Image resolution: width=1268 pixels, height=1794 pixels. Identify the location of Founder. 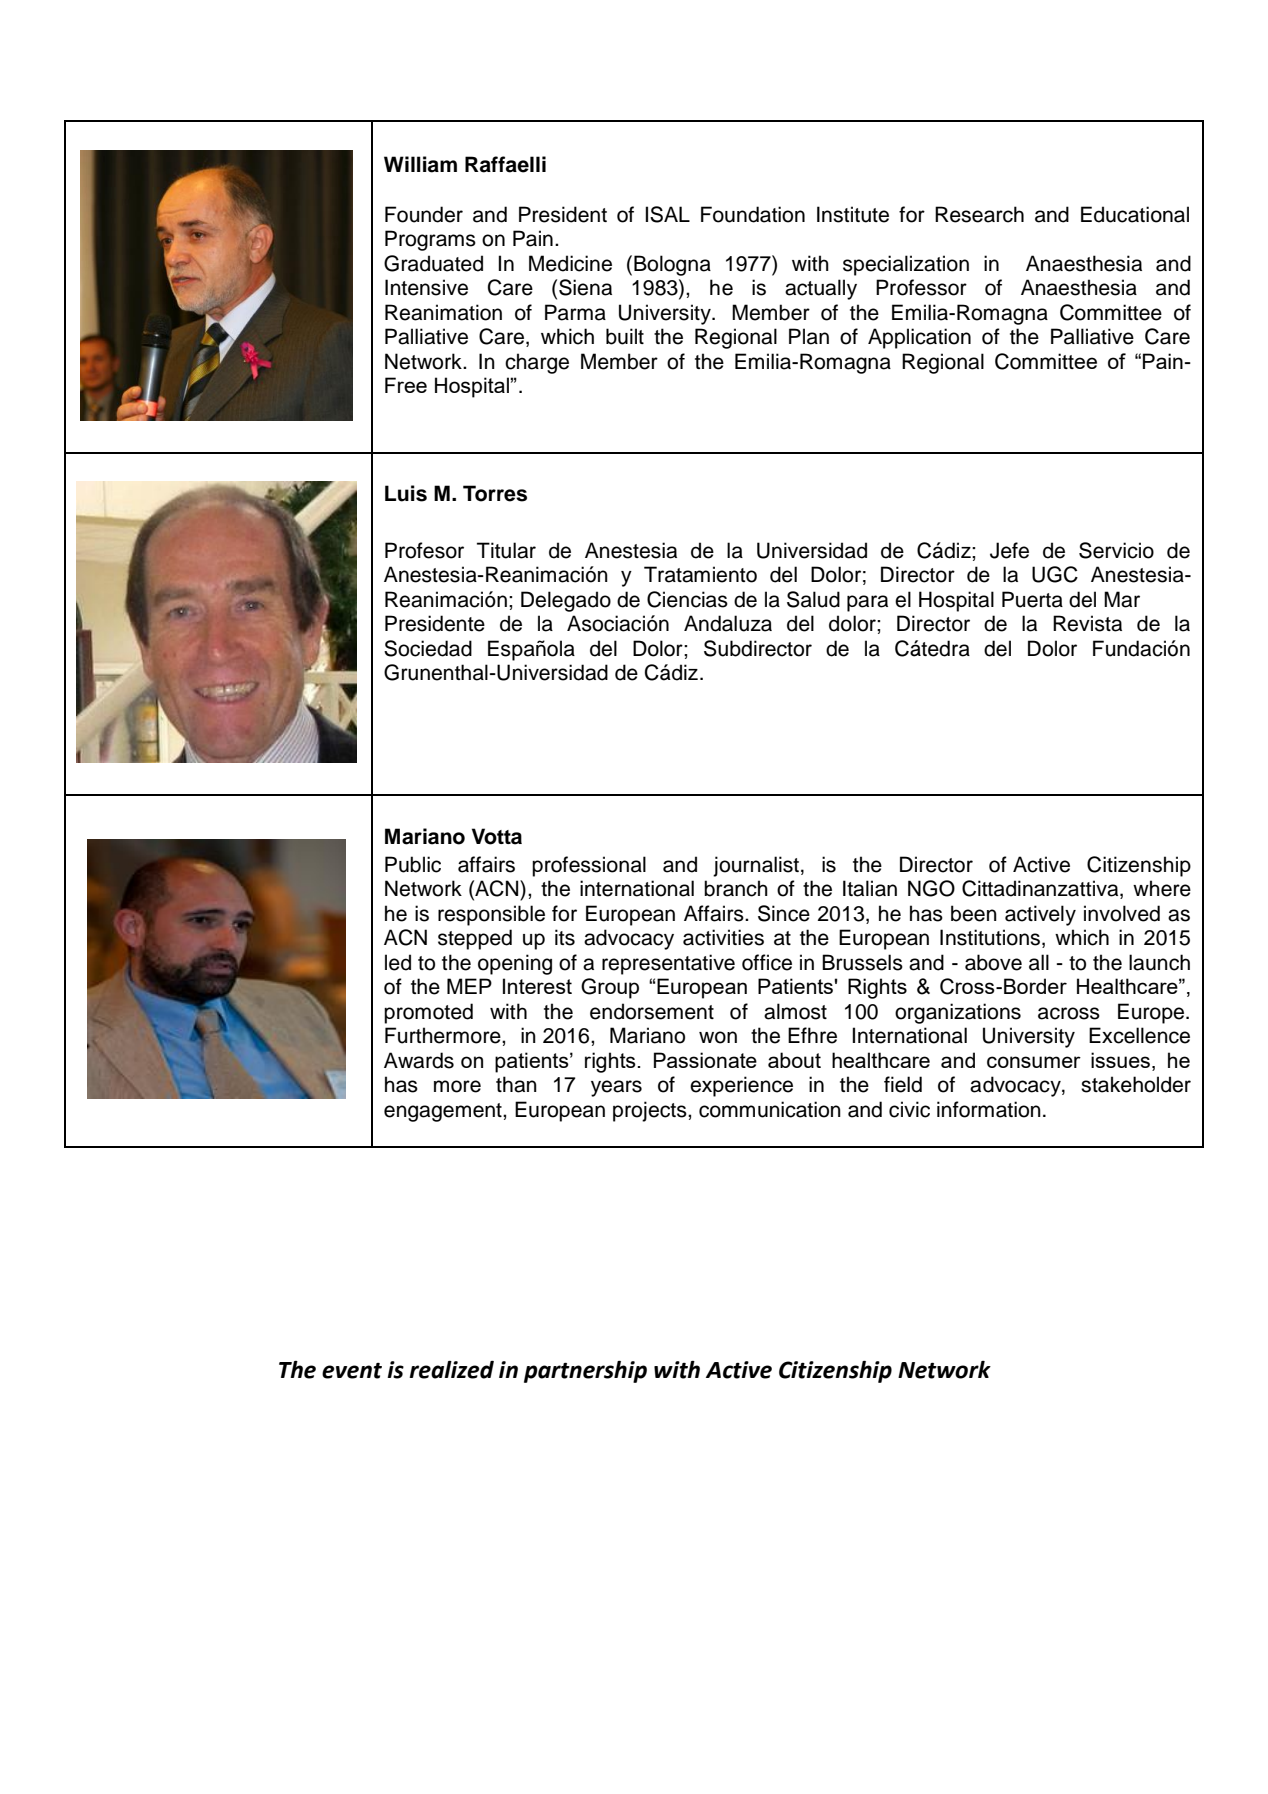
(424, 214).
